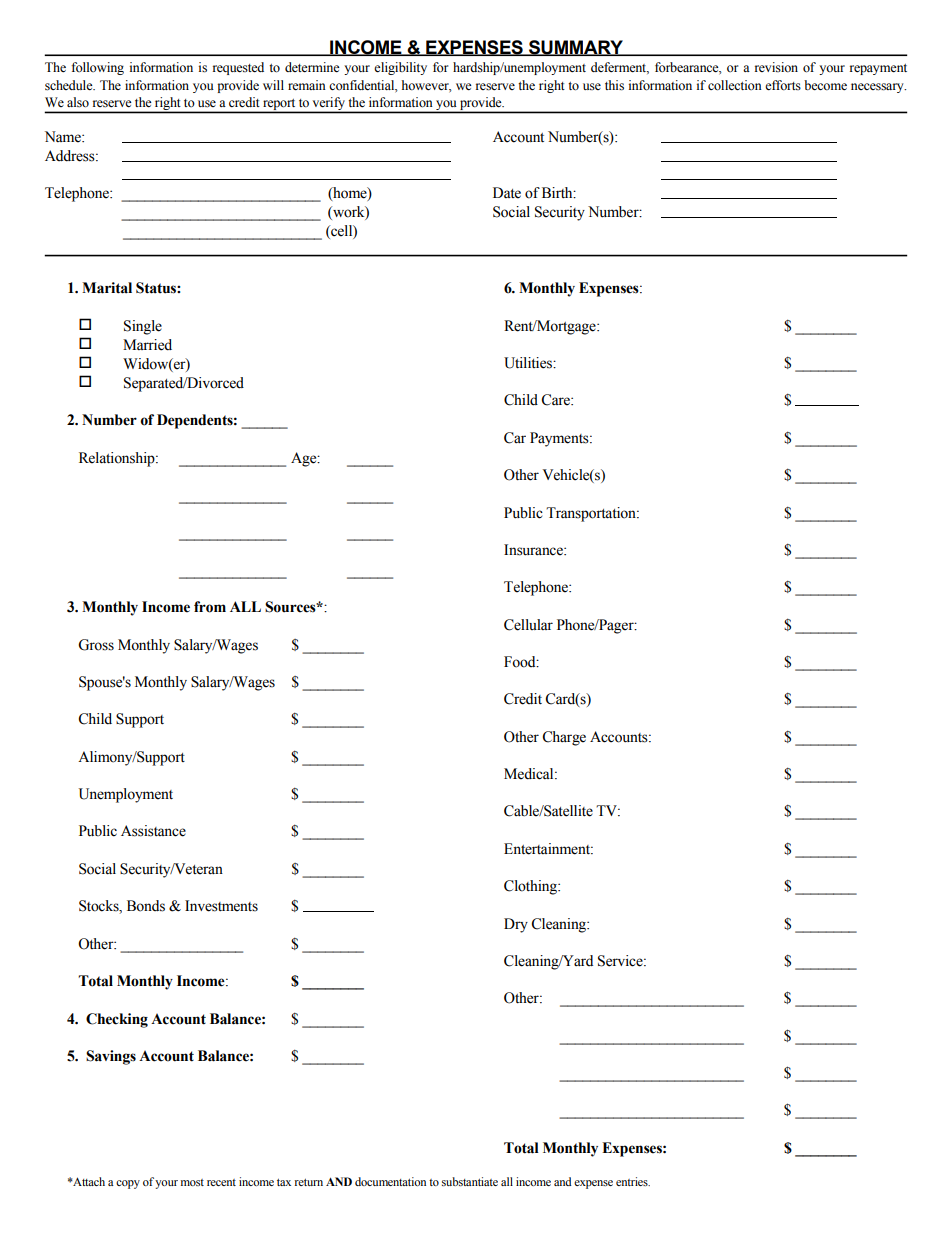 The width and height of the document is (952, 1233). Describe the element at coordinates (783, 85) in the document. I see `efforts` at that location.
